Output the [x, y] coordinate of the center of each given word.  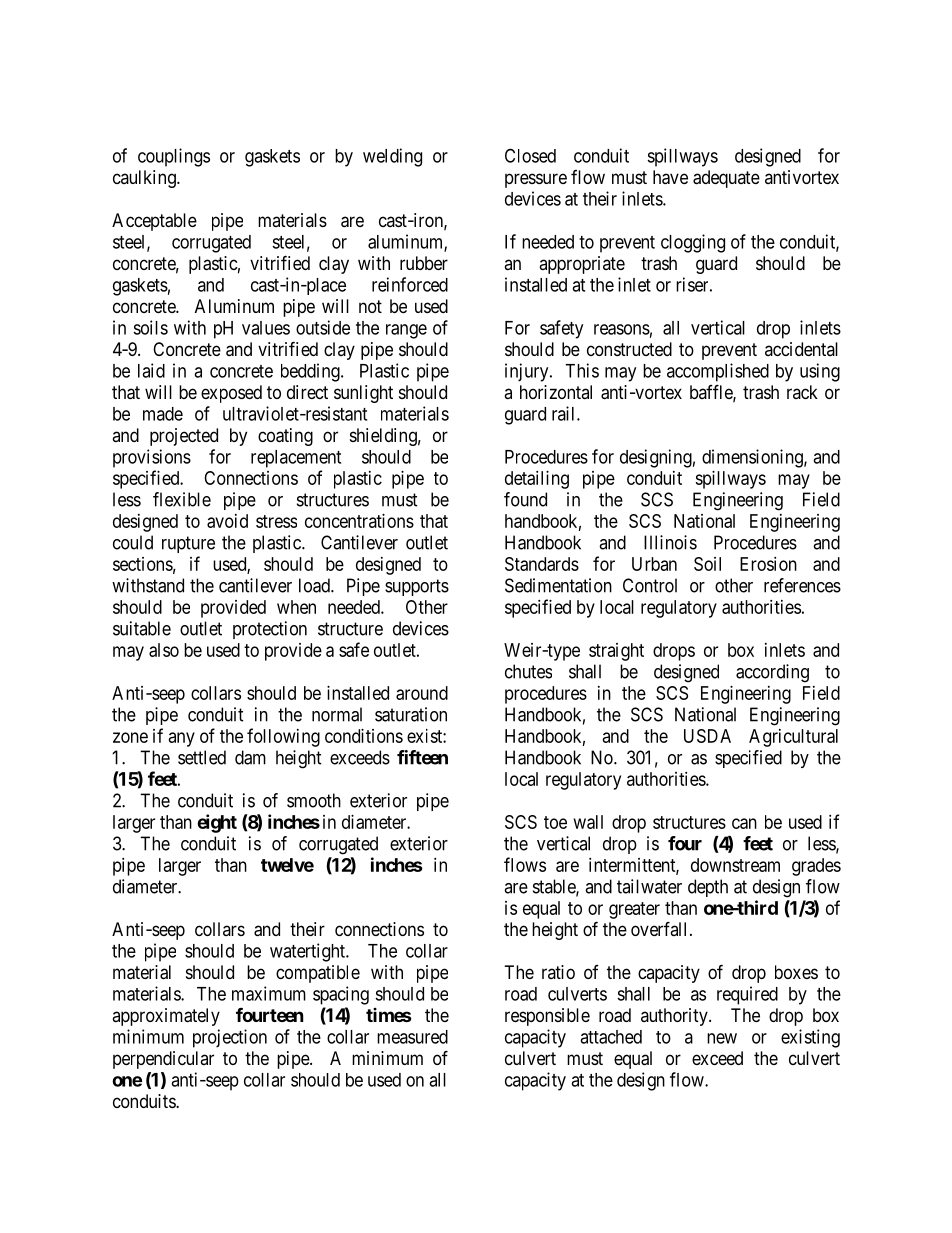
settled [202, 757]
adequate [726, 179]
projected [184, 437]
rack [802, 392]
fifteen [422, 757]
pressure [536, 180]
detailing [537, 480]
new [722, 1038]
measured [412, 1037]
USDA [707, 736]
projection [230, 1038]
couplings [174, 157]
